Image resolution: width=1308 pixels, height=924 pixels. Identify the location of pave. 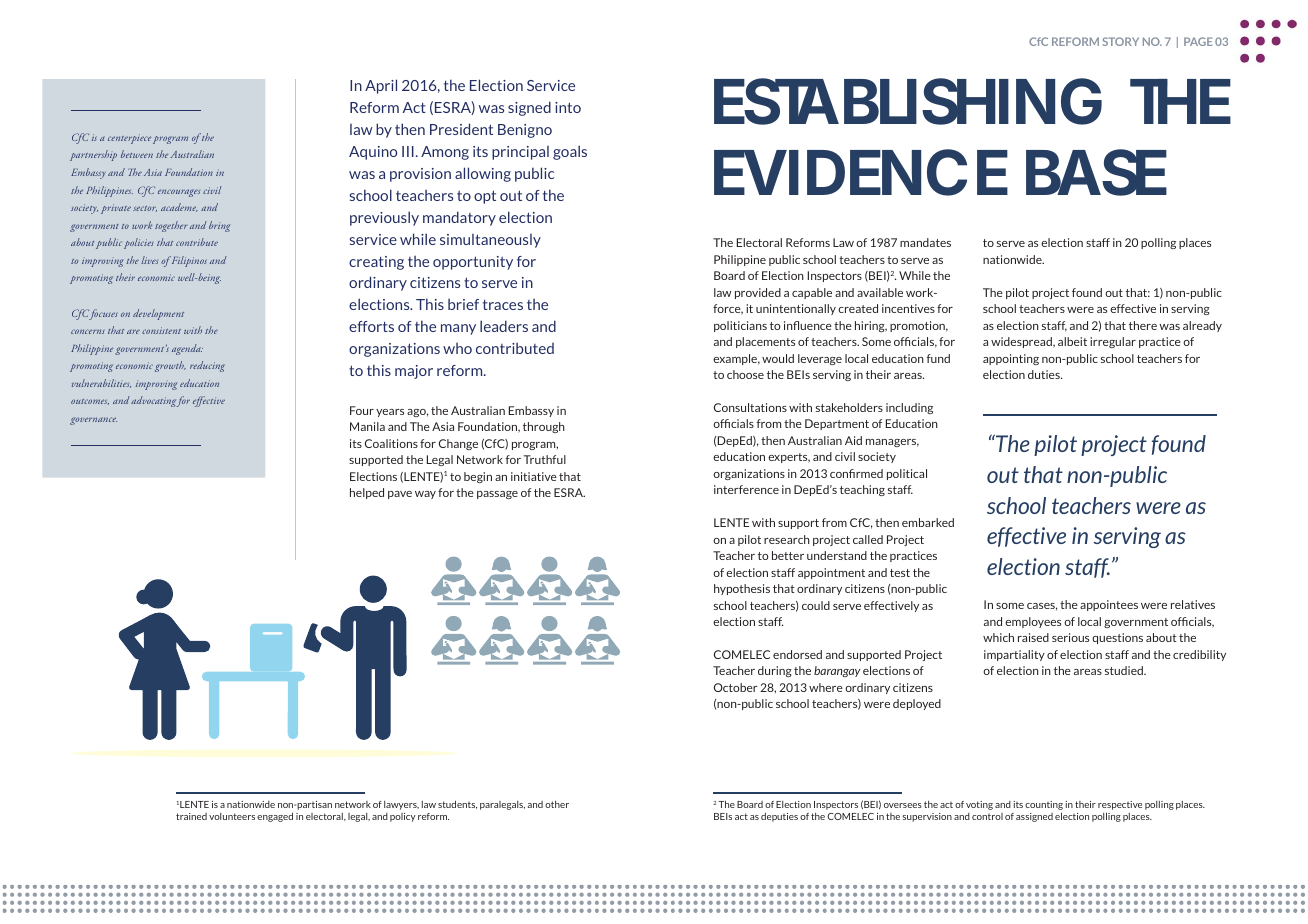
(400, 495).
